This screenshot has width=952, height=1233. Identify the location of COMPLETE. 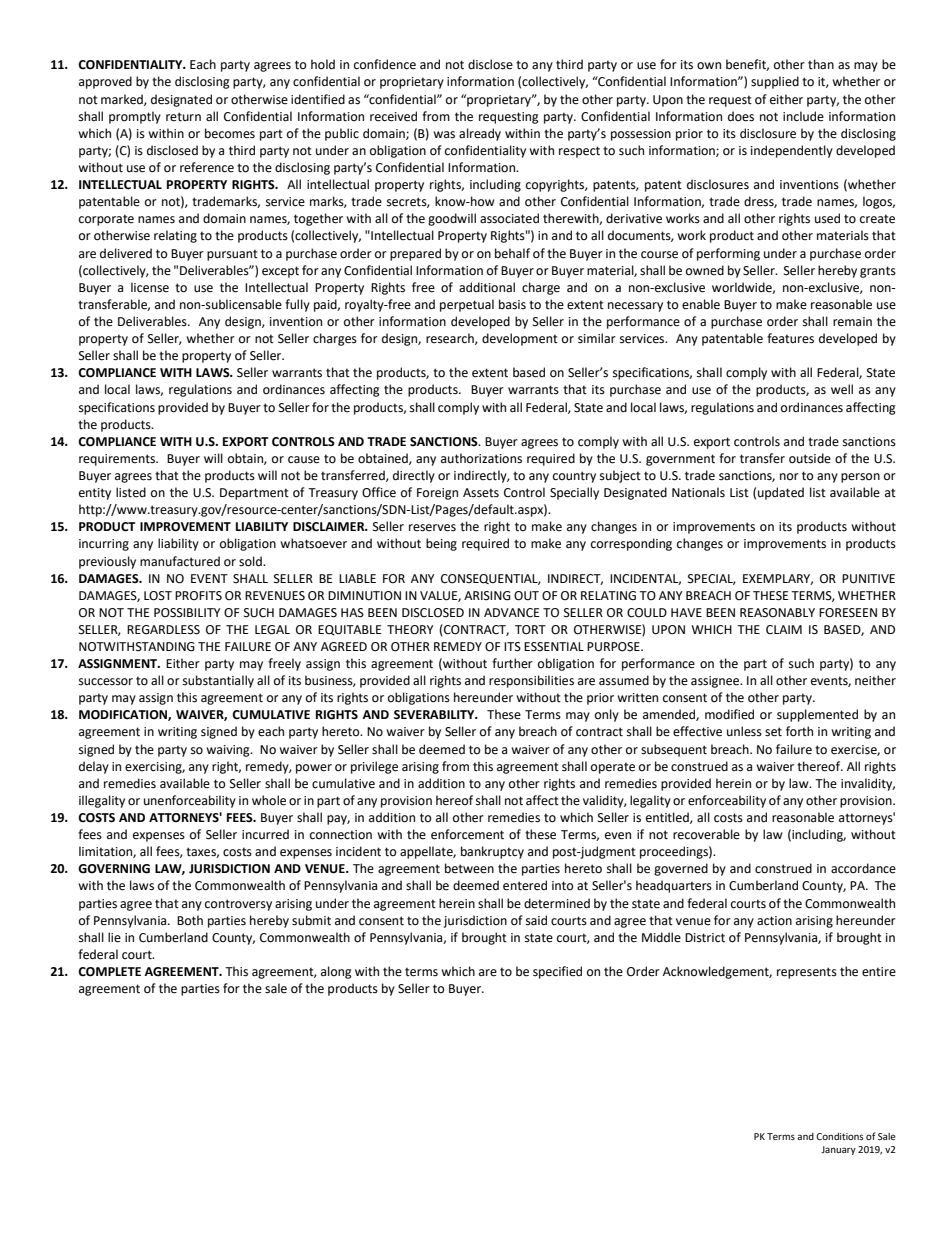
(109, 972).
